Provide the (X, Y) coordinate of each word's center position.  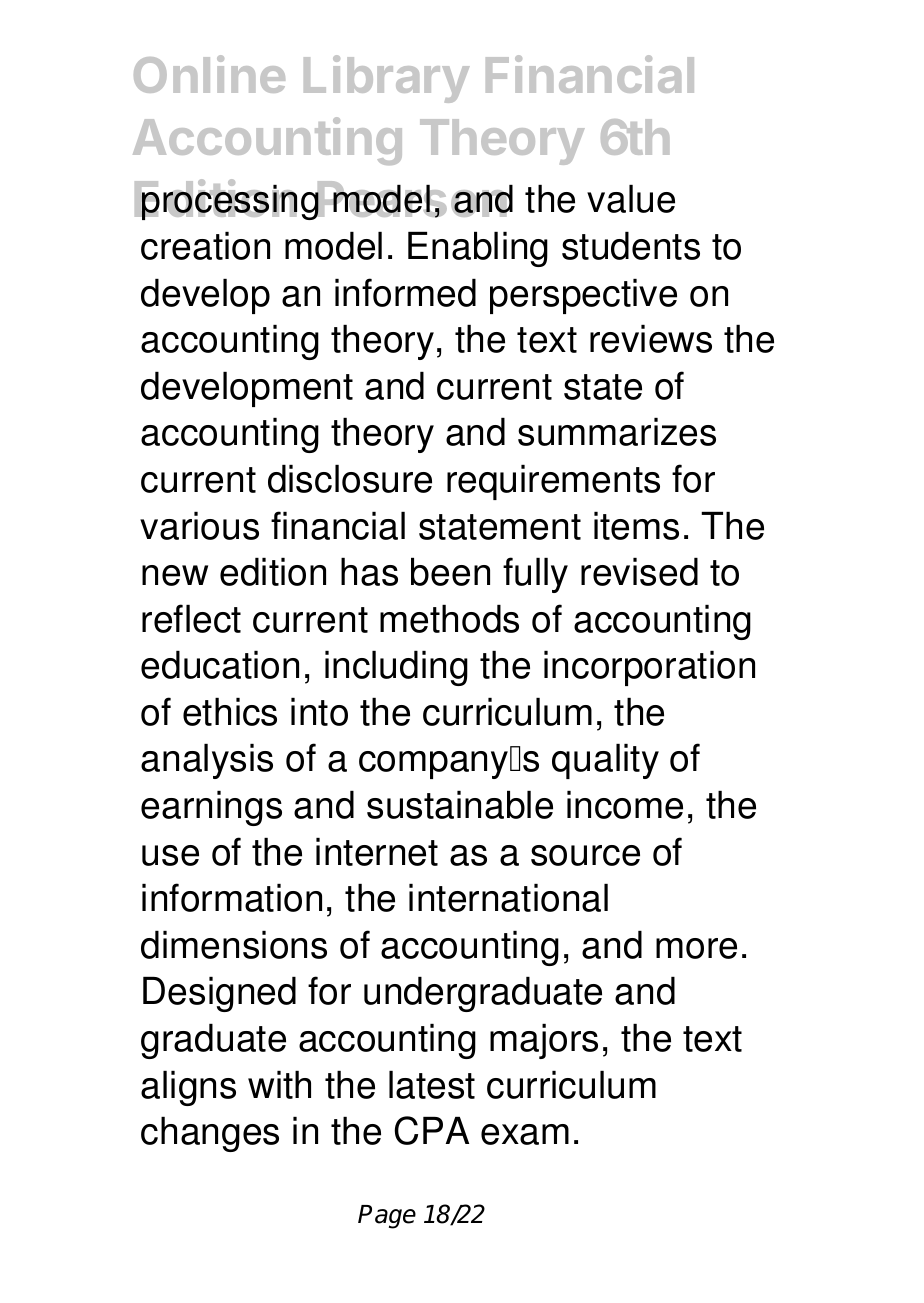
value (631, 199)
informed (405, 292)
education (220, 665)
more (696, 948)
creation (205, 246)
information (232, 897)
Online (209, 74)
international (508, 898)
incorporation (649, 668)
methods (449, 619)
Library (387, 79)
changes (210, 1134)
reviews (651, 339)
